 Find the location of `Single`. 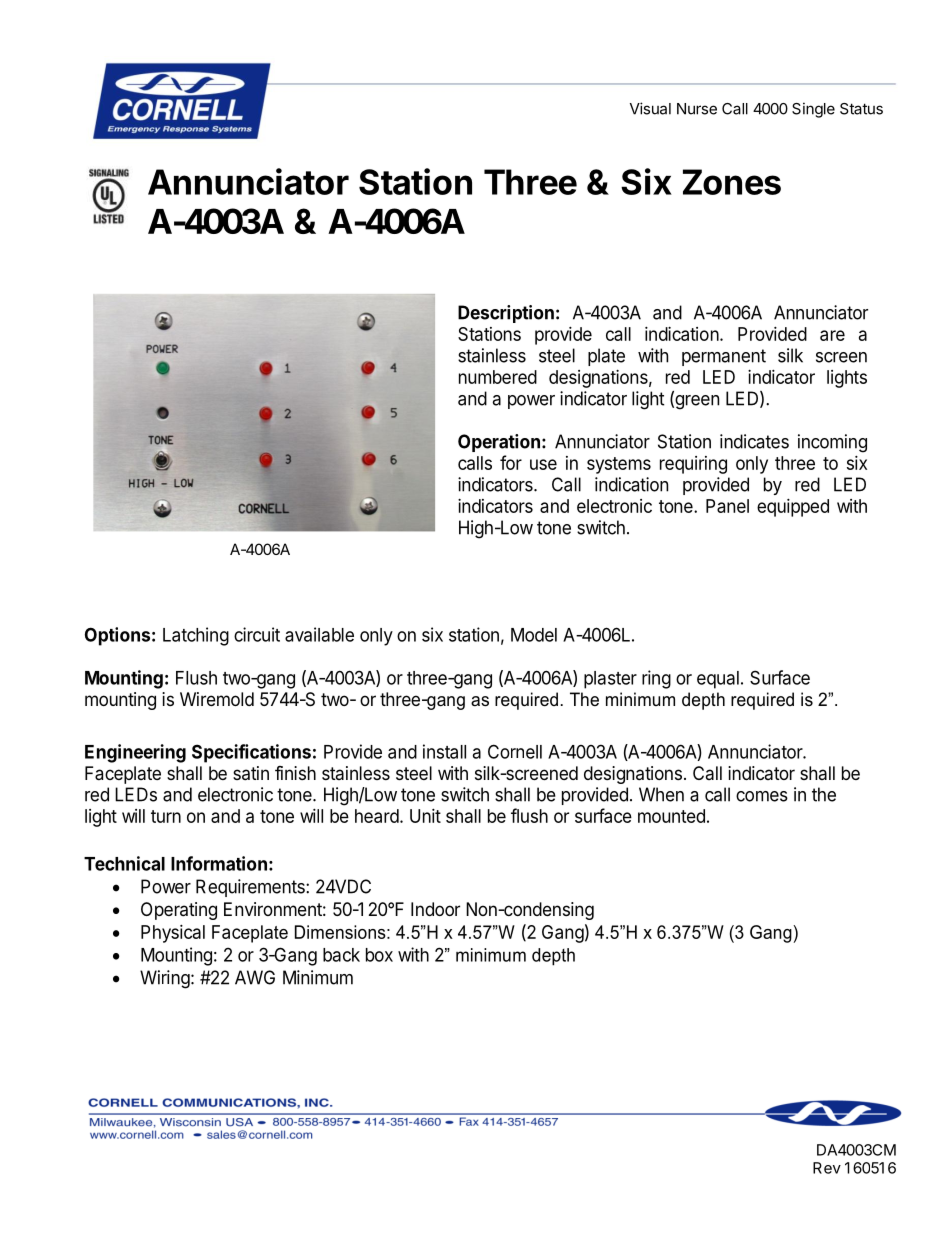

Single is located at coordinates (813, 110).
